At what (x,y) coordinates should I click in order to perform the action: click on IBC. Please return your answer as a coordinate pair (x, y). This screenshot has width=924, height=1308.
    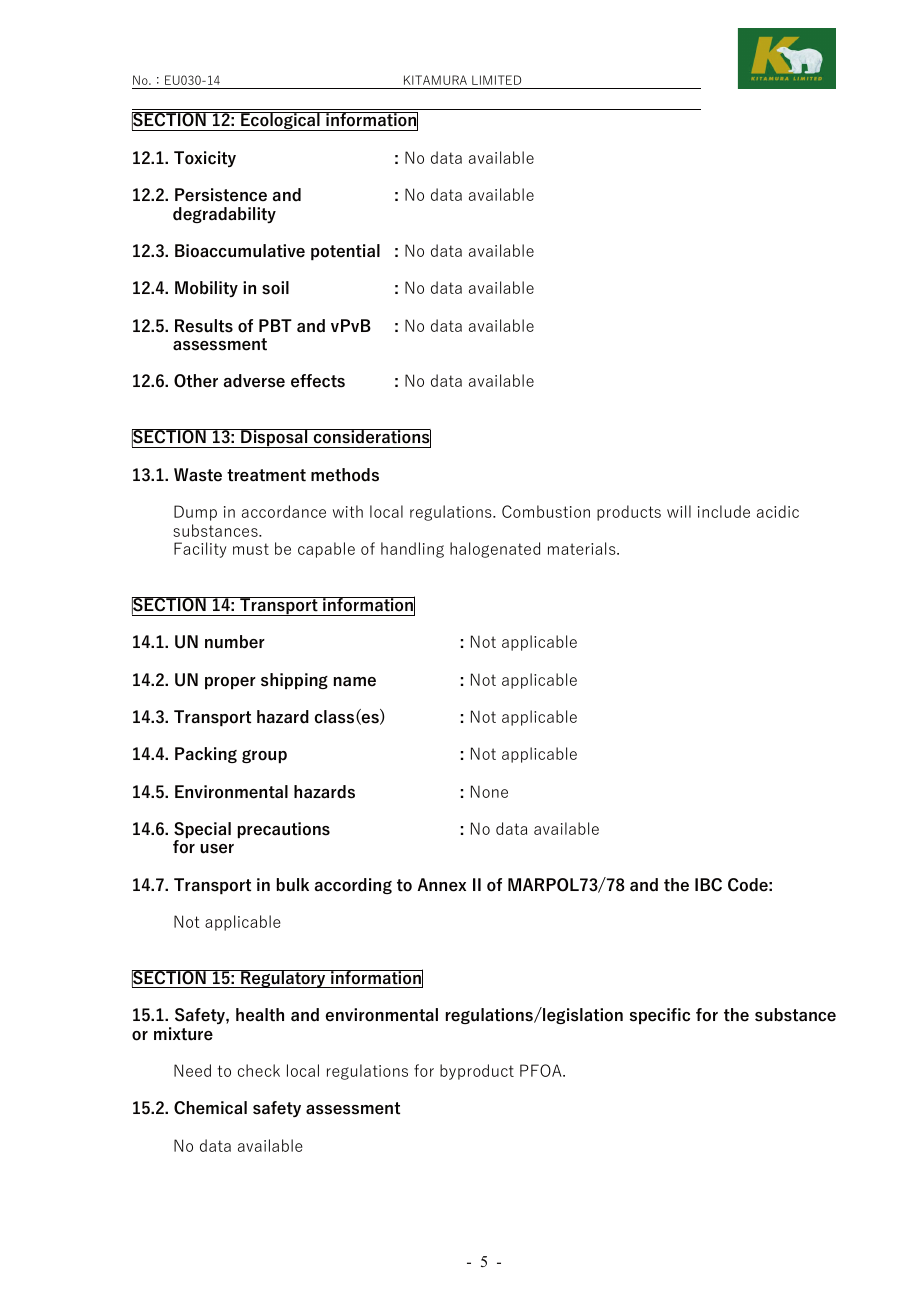
    Looking at the image, I should click on (708, 885).
